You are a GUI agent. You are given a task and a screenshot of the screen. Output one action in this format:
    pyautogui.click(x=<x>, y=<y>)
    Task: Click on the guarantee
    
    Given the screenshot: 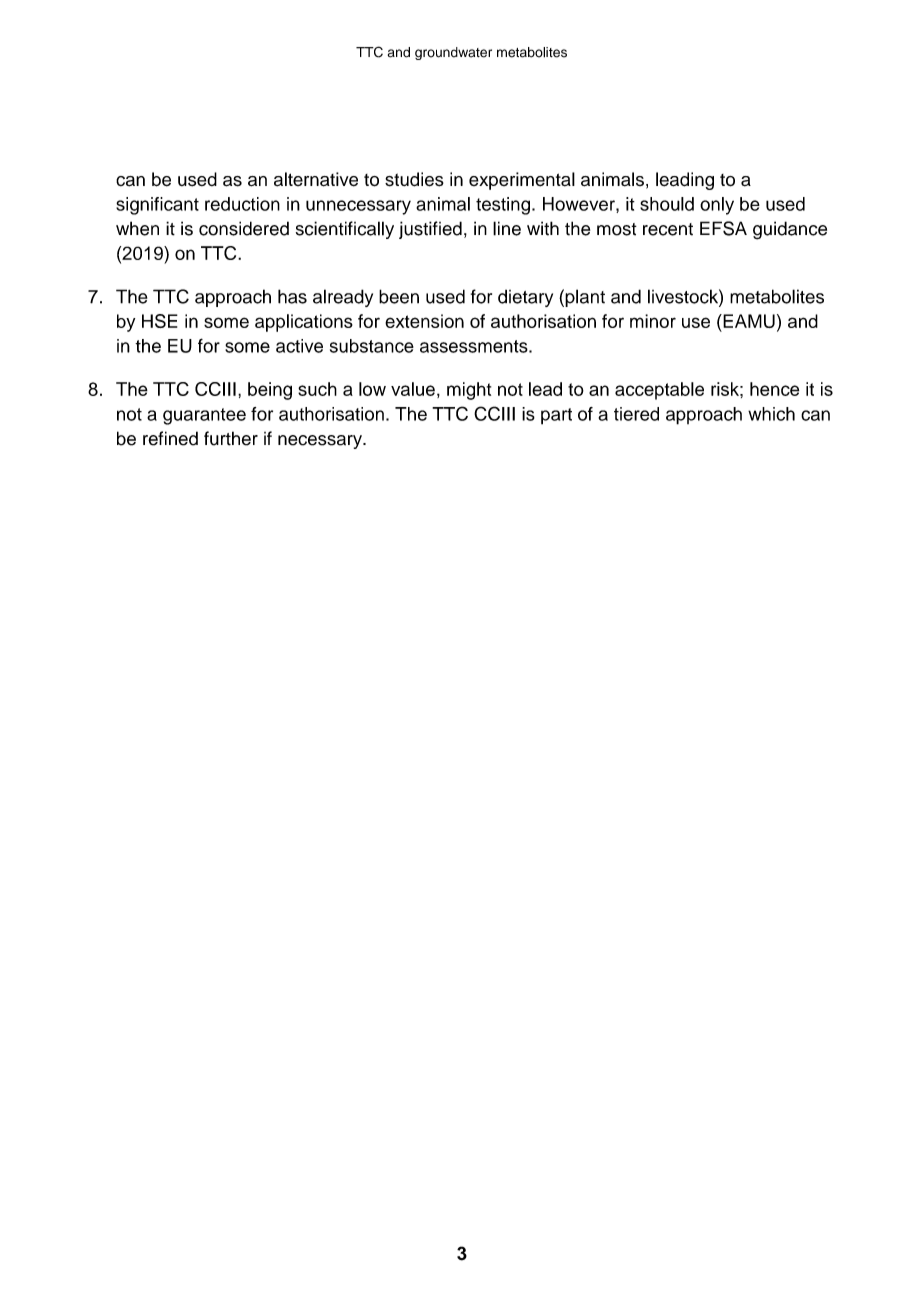 What is the action you would take?
    pyautogui.click(x=204, y=416)
